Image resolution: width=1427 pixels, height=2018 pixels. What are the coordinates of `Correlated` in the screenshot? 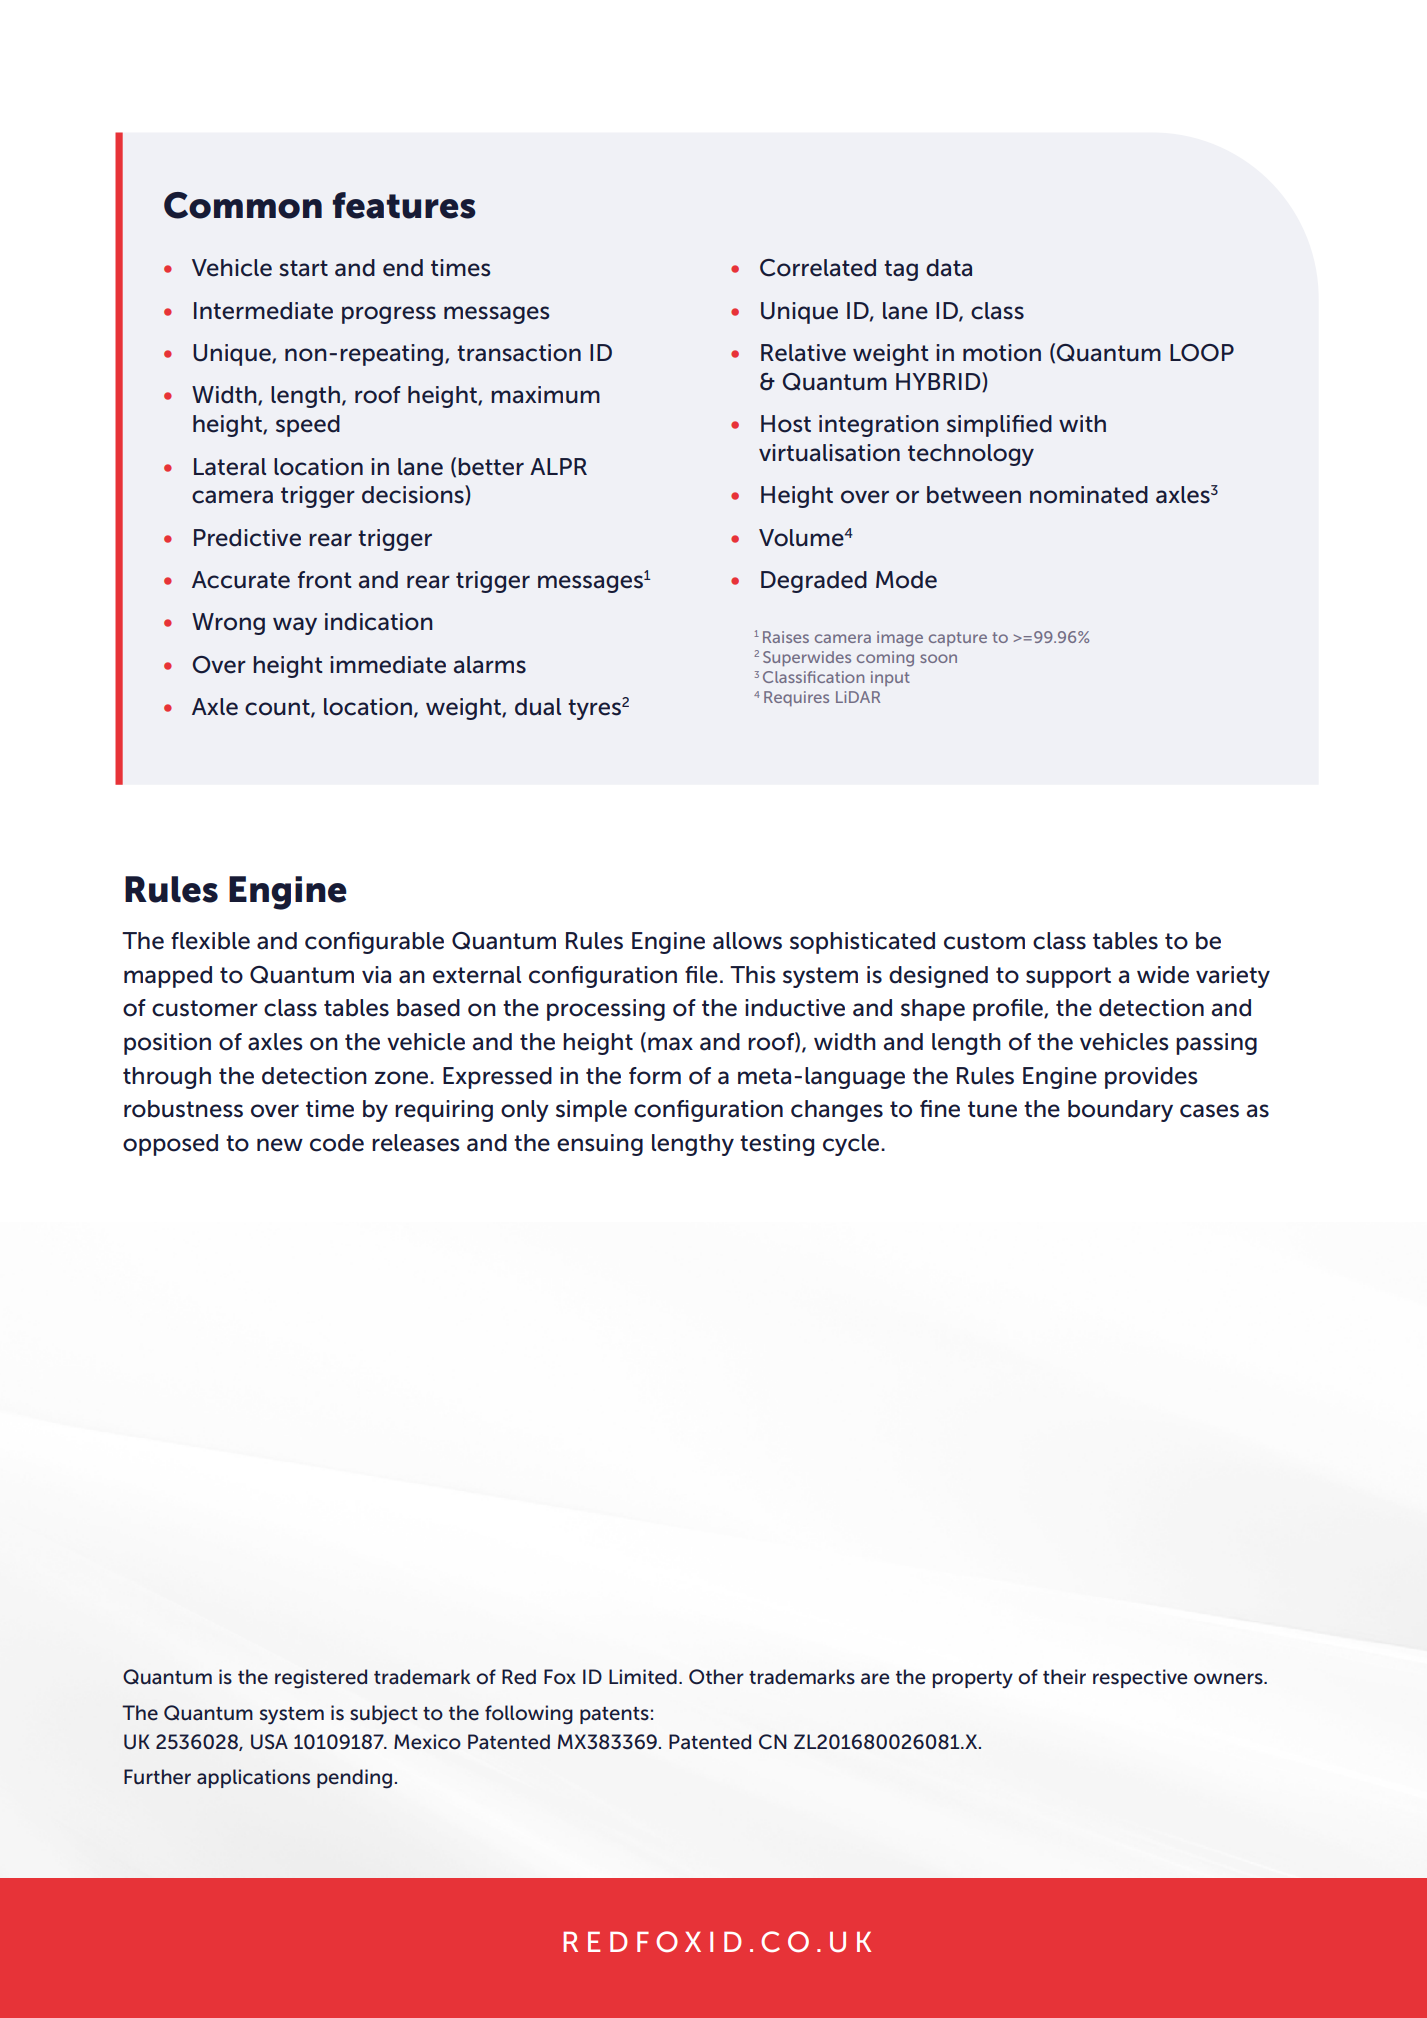 It's located at (818, 268).
